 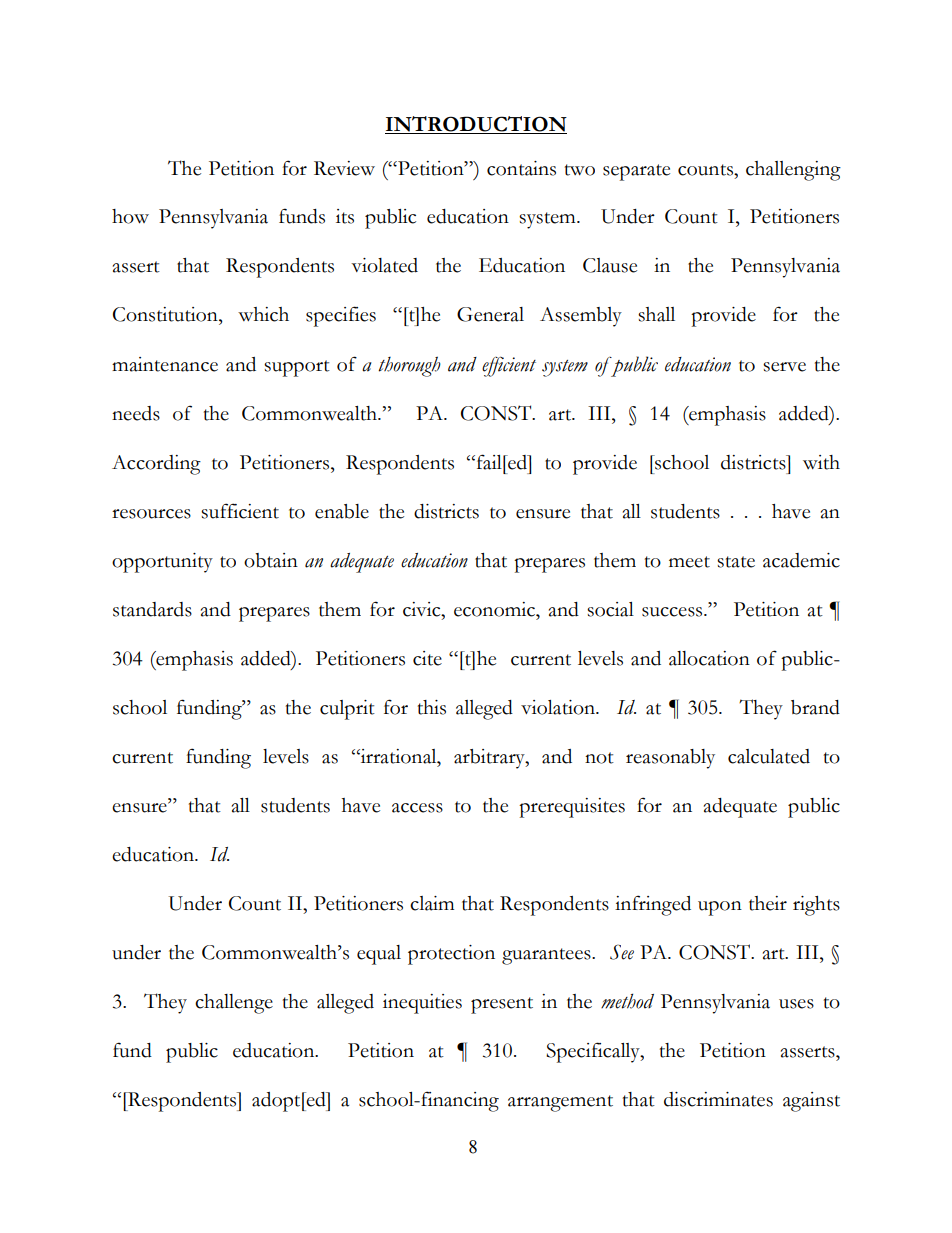 What do you see at coordinates (736, 562) in the screenshot?
I see `state` at bounding box center [736, 562].
